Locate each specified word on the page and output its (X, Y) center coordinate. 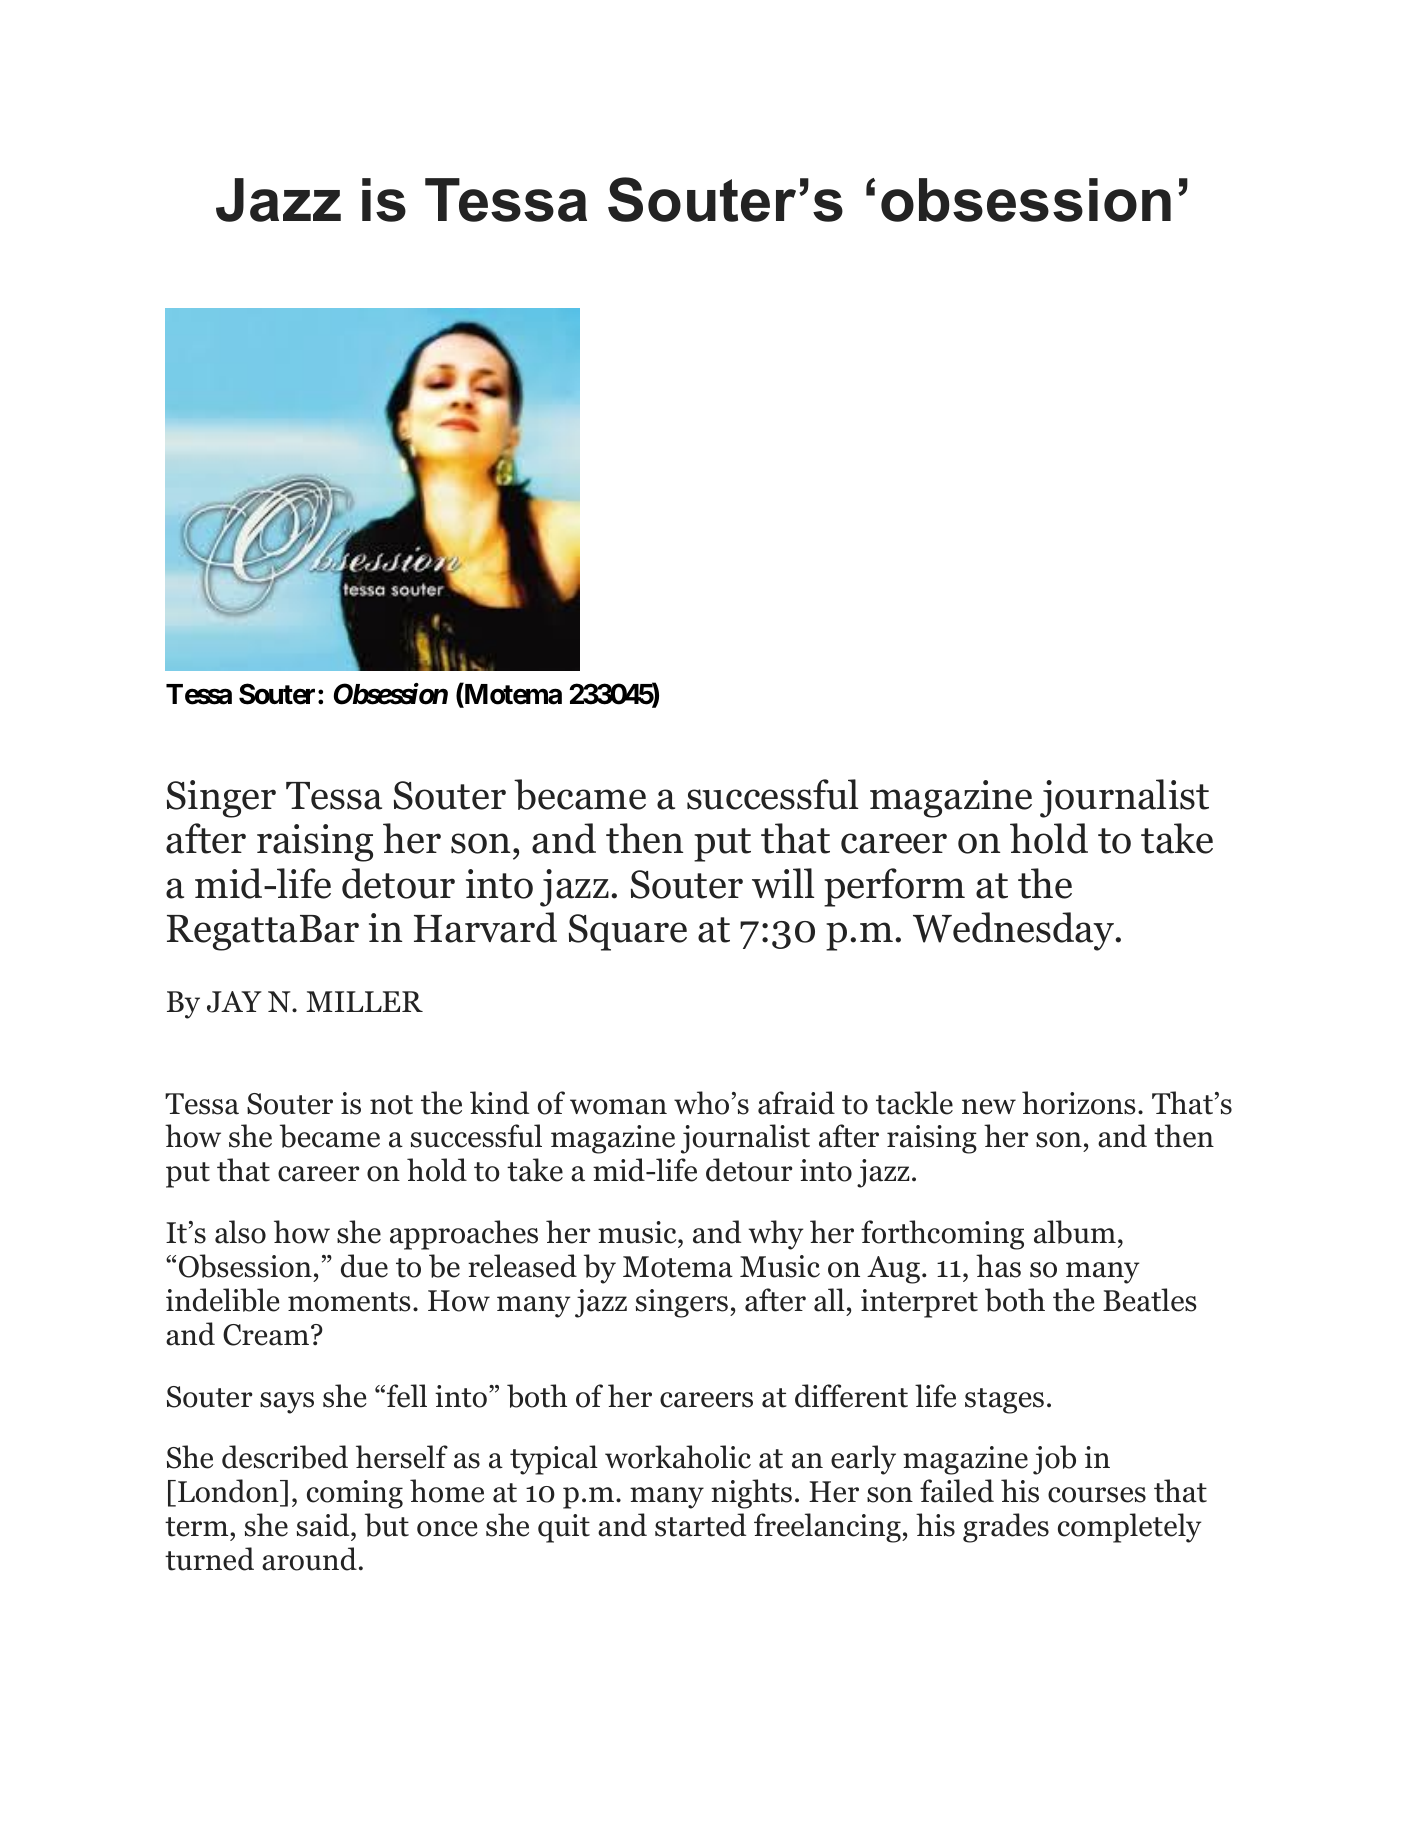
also (240, 1232)
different (851, 1396)
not (391, 1105)
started (700, 1525)
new (989, 1107)
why (776, 1235)
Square (628, 932)
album (1075, 1232)
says (287, 1403)
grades (1006, 1528)
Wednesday (1015, 931)
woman (618, 1107)
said (324, 1525)
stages (1004, 1401)
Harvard (485, 927)
